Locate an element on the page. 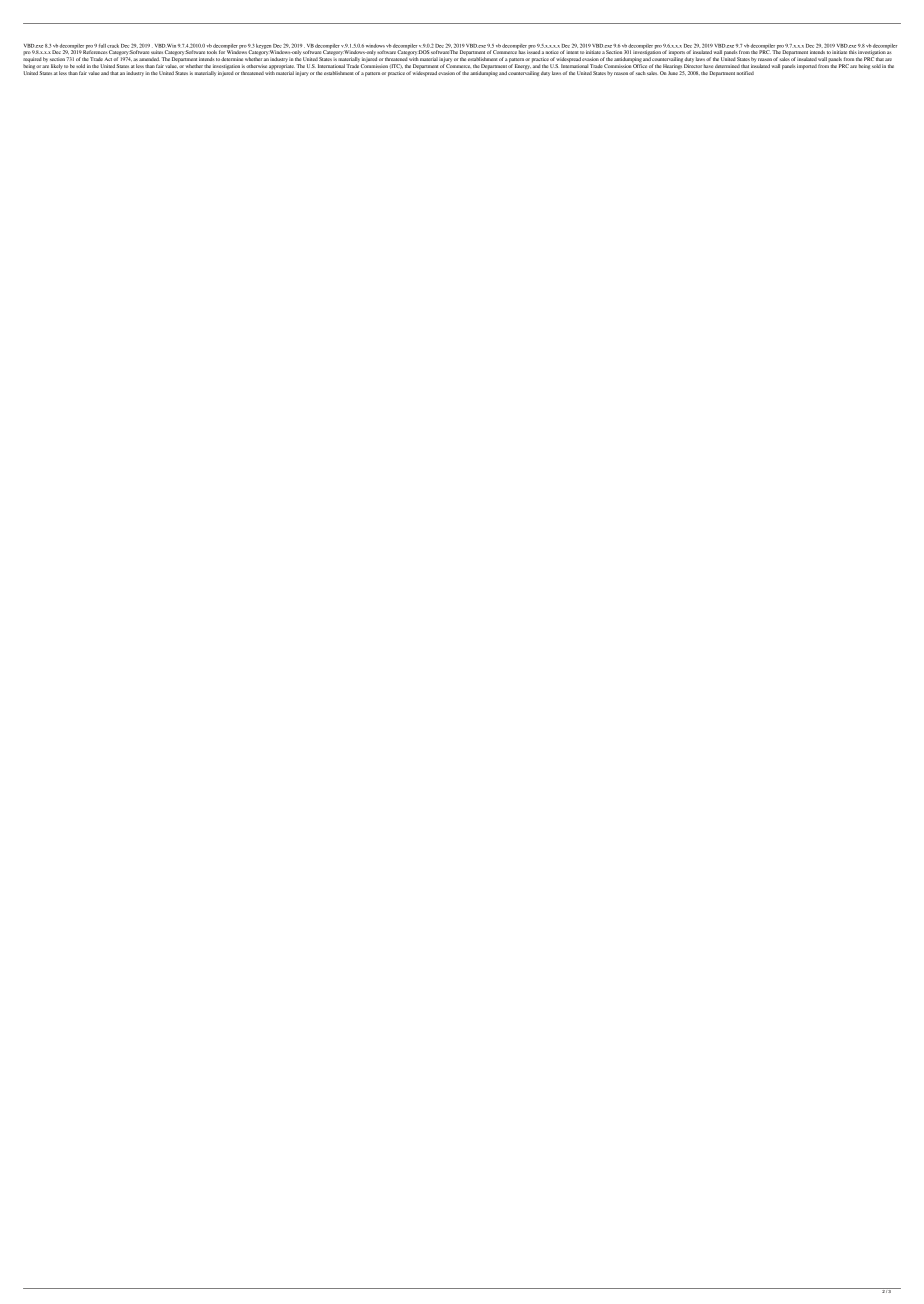 This document has width=924, height=1304. intent is located at coordinates (572, 52).
